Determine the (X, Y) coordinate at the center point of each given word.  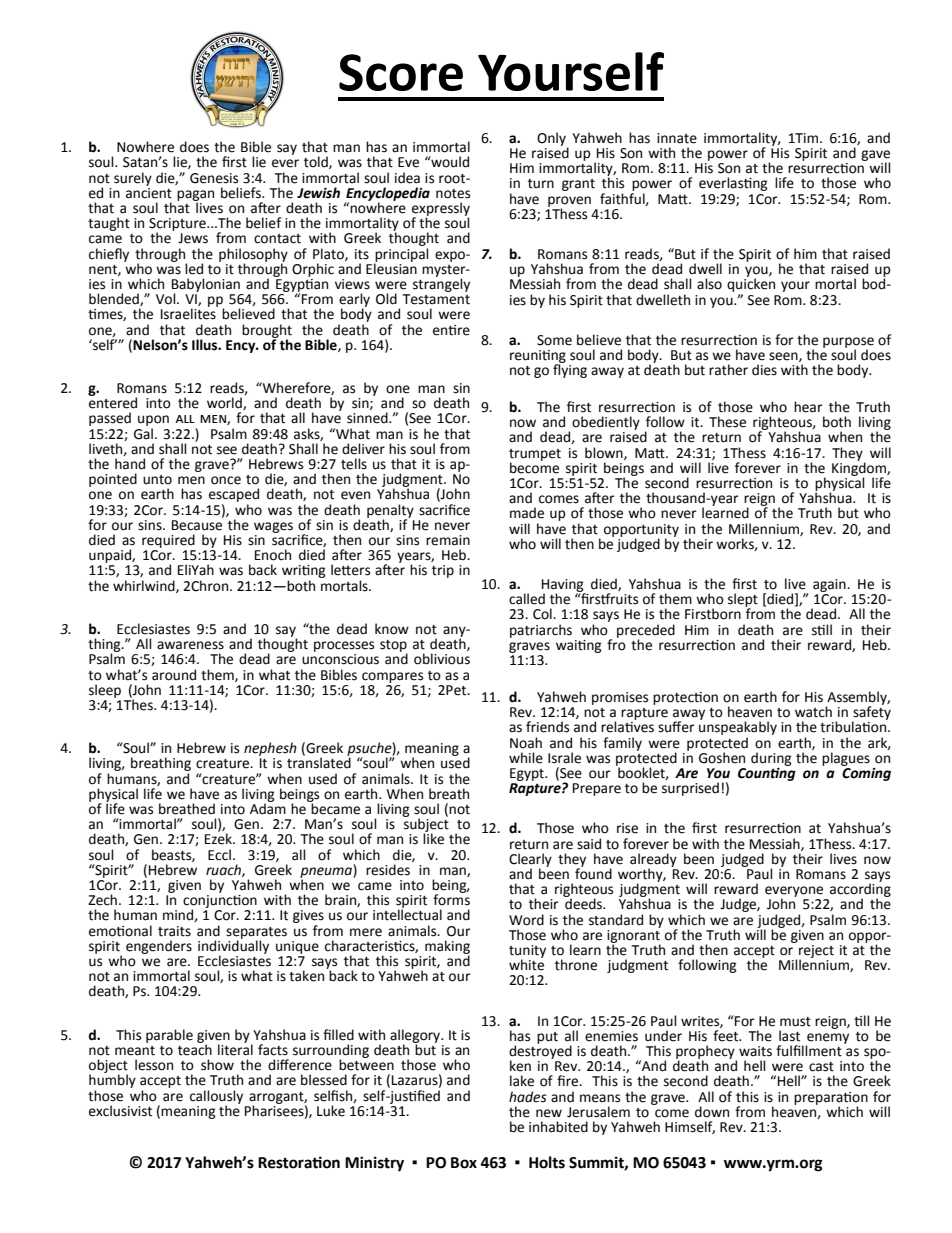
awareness (190, 645)
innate (677, 138)
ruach (224, 870)
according (860, 890)
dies (764, 370)
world (225, 403)
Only (552, 140)
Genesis (214, 178)
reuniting (538, 357)
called (527, 599)
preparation (831, 1099)
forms (451, 899)
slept (743, 601)
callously (216, 1098)
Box (464, 1163)
